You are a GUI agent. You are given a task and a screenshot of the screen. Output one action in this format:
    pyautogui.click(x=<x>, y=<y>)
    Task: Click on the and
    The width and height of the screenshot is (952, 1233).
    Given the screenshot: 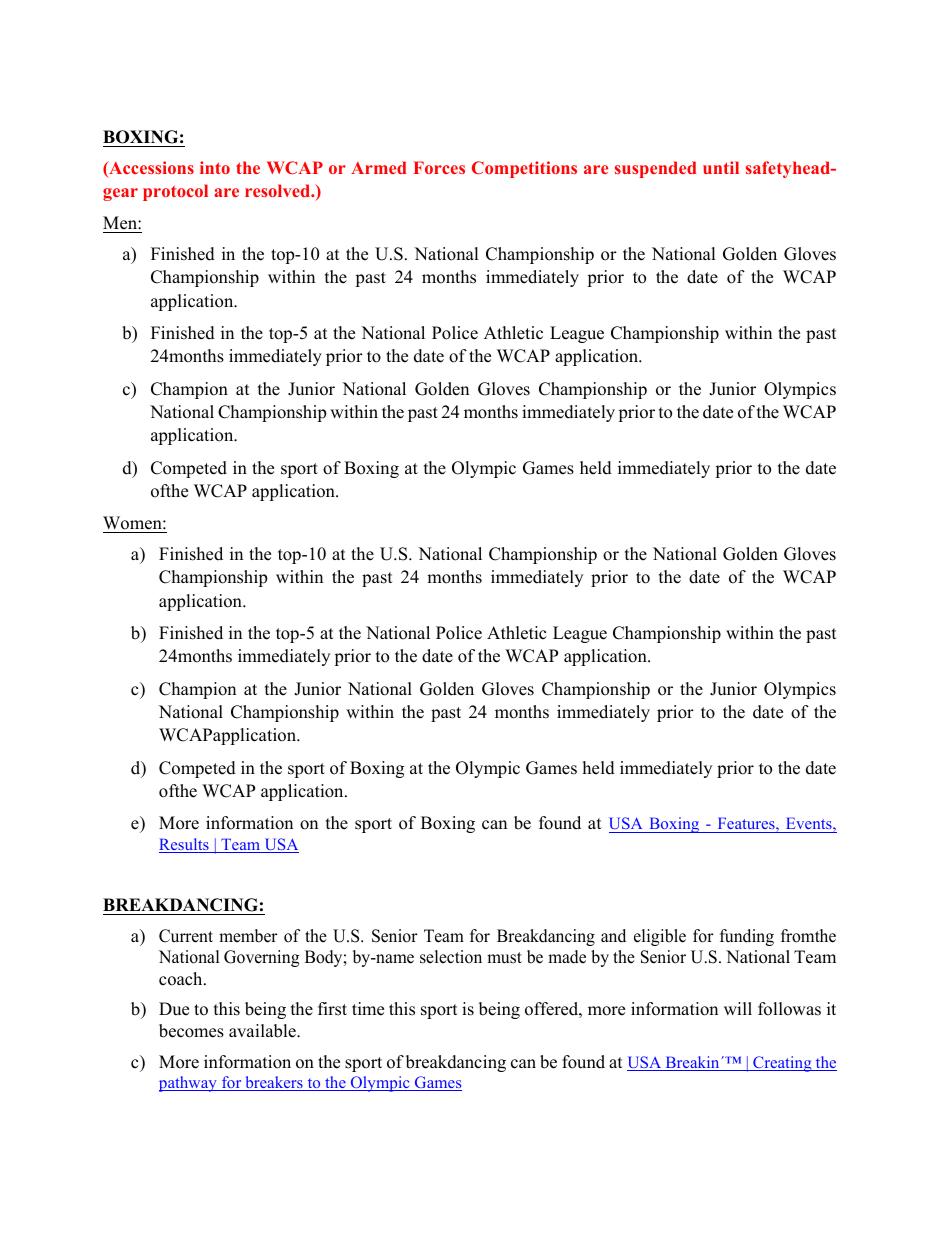 What is the action you would take?
    pyautogui.click(x=613, y=936)
